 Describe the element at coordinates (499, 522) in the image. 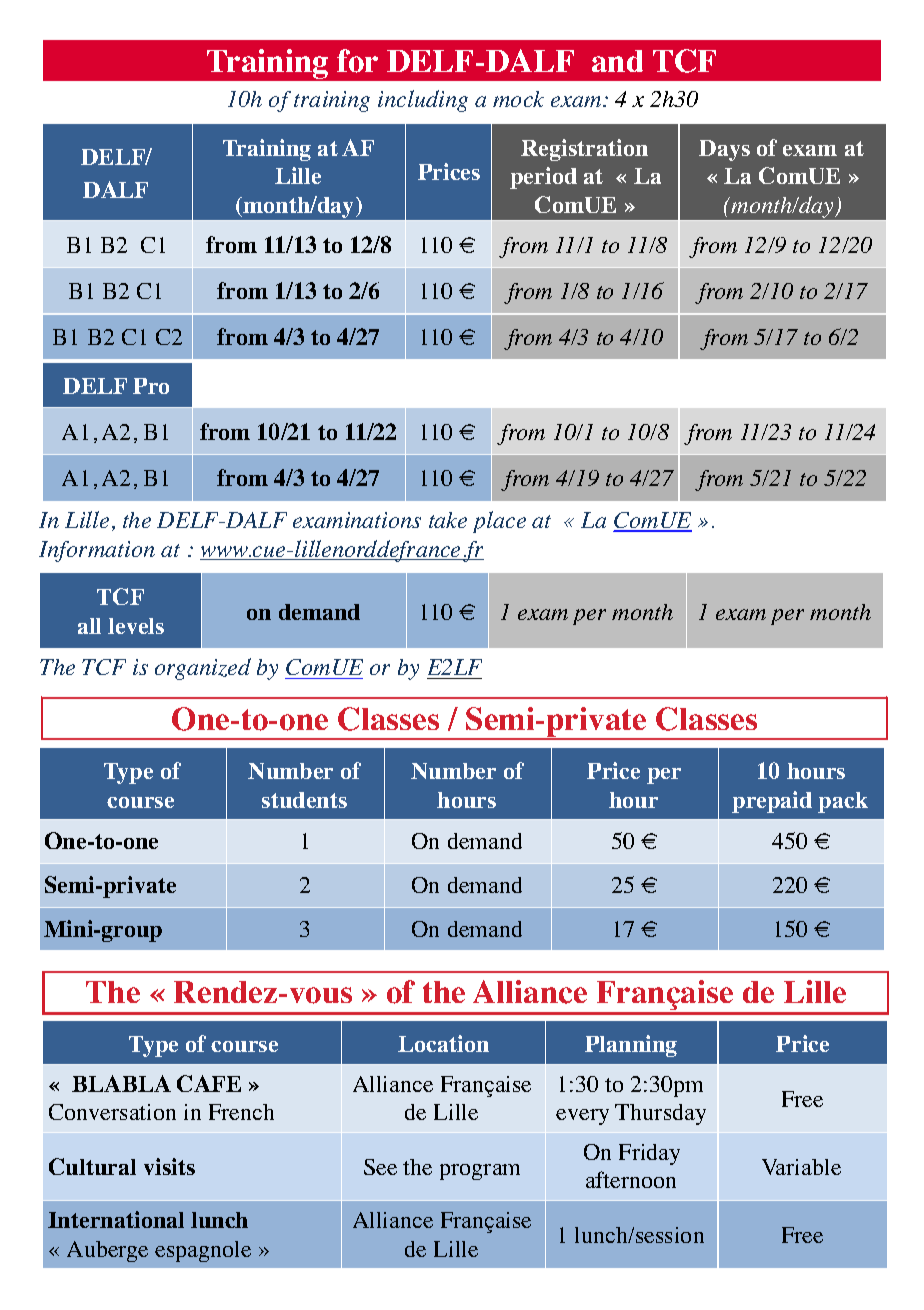

I see `place` at that location.
